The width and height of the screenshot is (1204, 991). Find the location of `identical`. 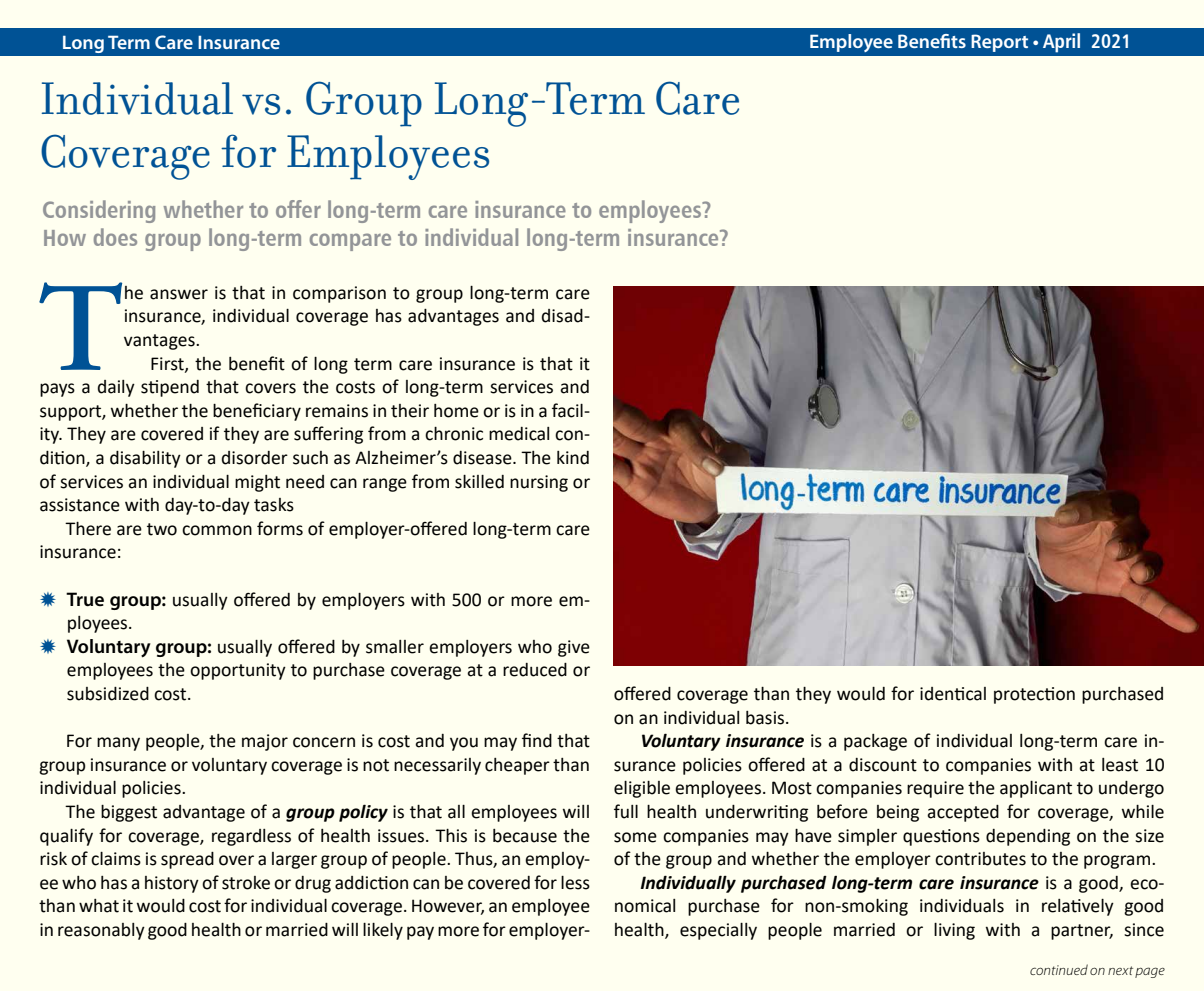

identical is located at coordinates (953, 694).
